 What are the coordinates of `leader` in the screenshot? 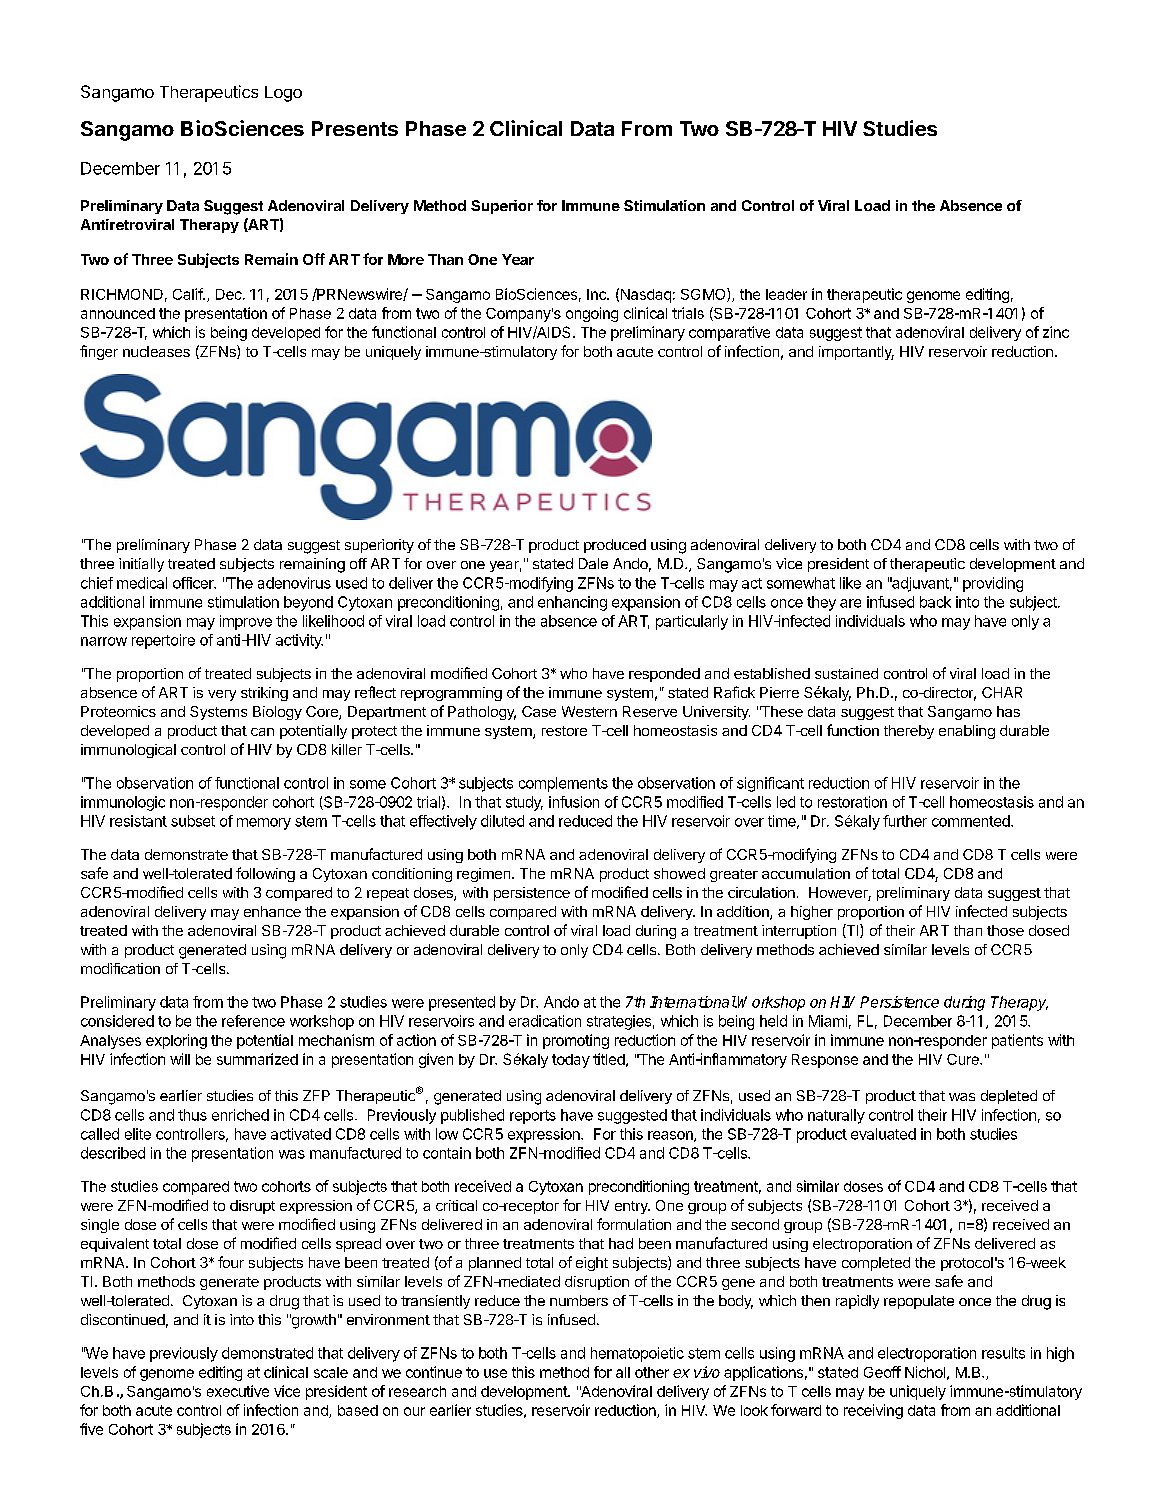 It's located at (786, 294).
